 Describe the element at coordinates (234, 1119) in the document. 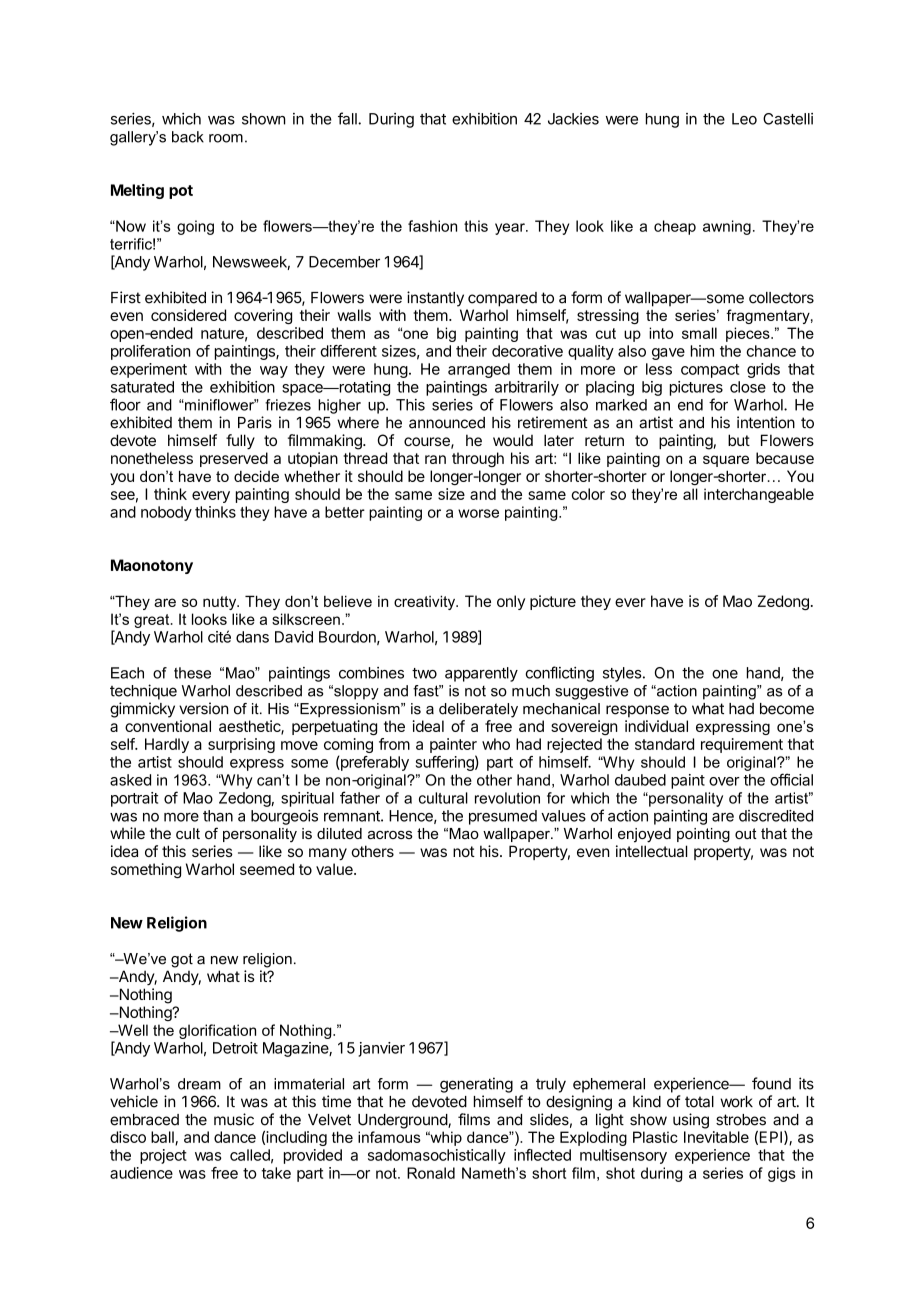

I see `music` at that location.
